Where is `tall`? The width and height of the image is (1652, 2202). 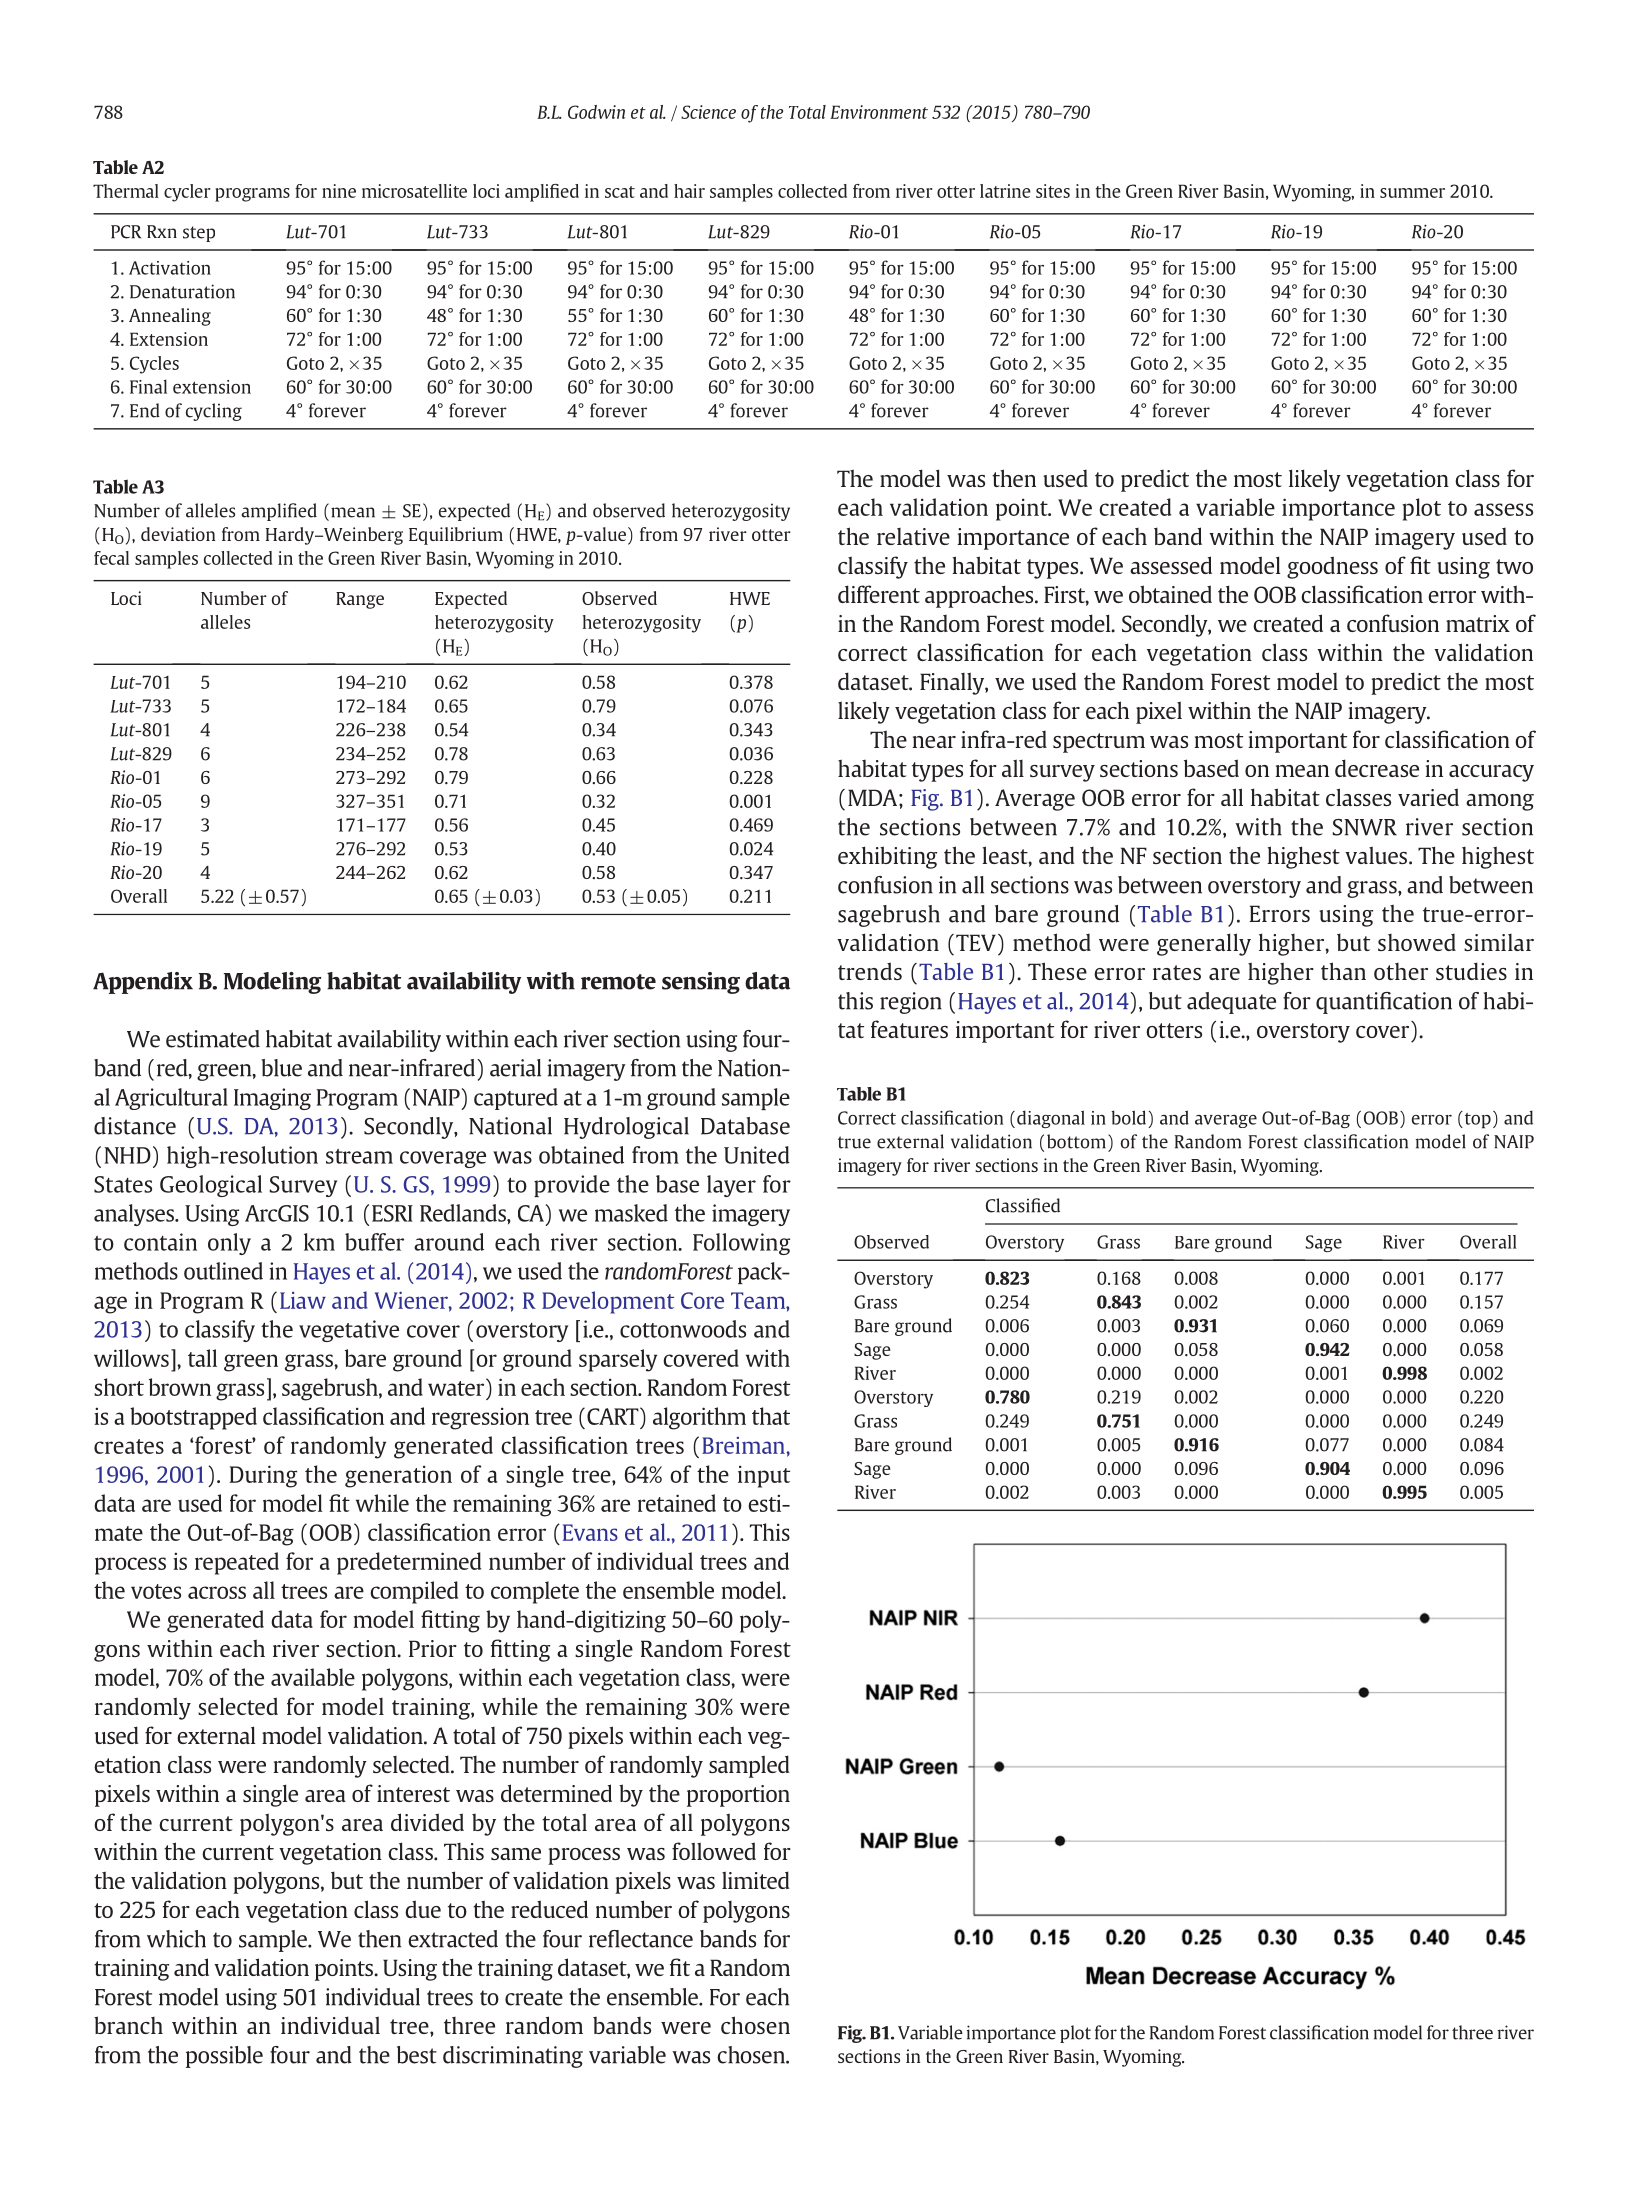 tall is located at coordinates (202, 1358).
